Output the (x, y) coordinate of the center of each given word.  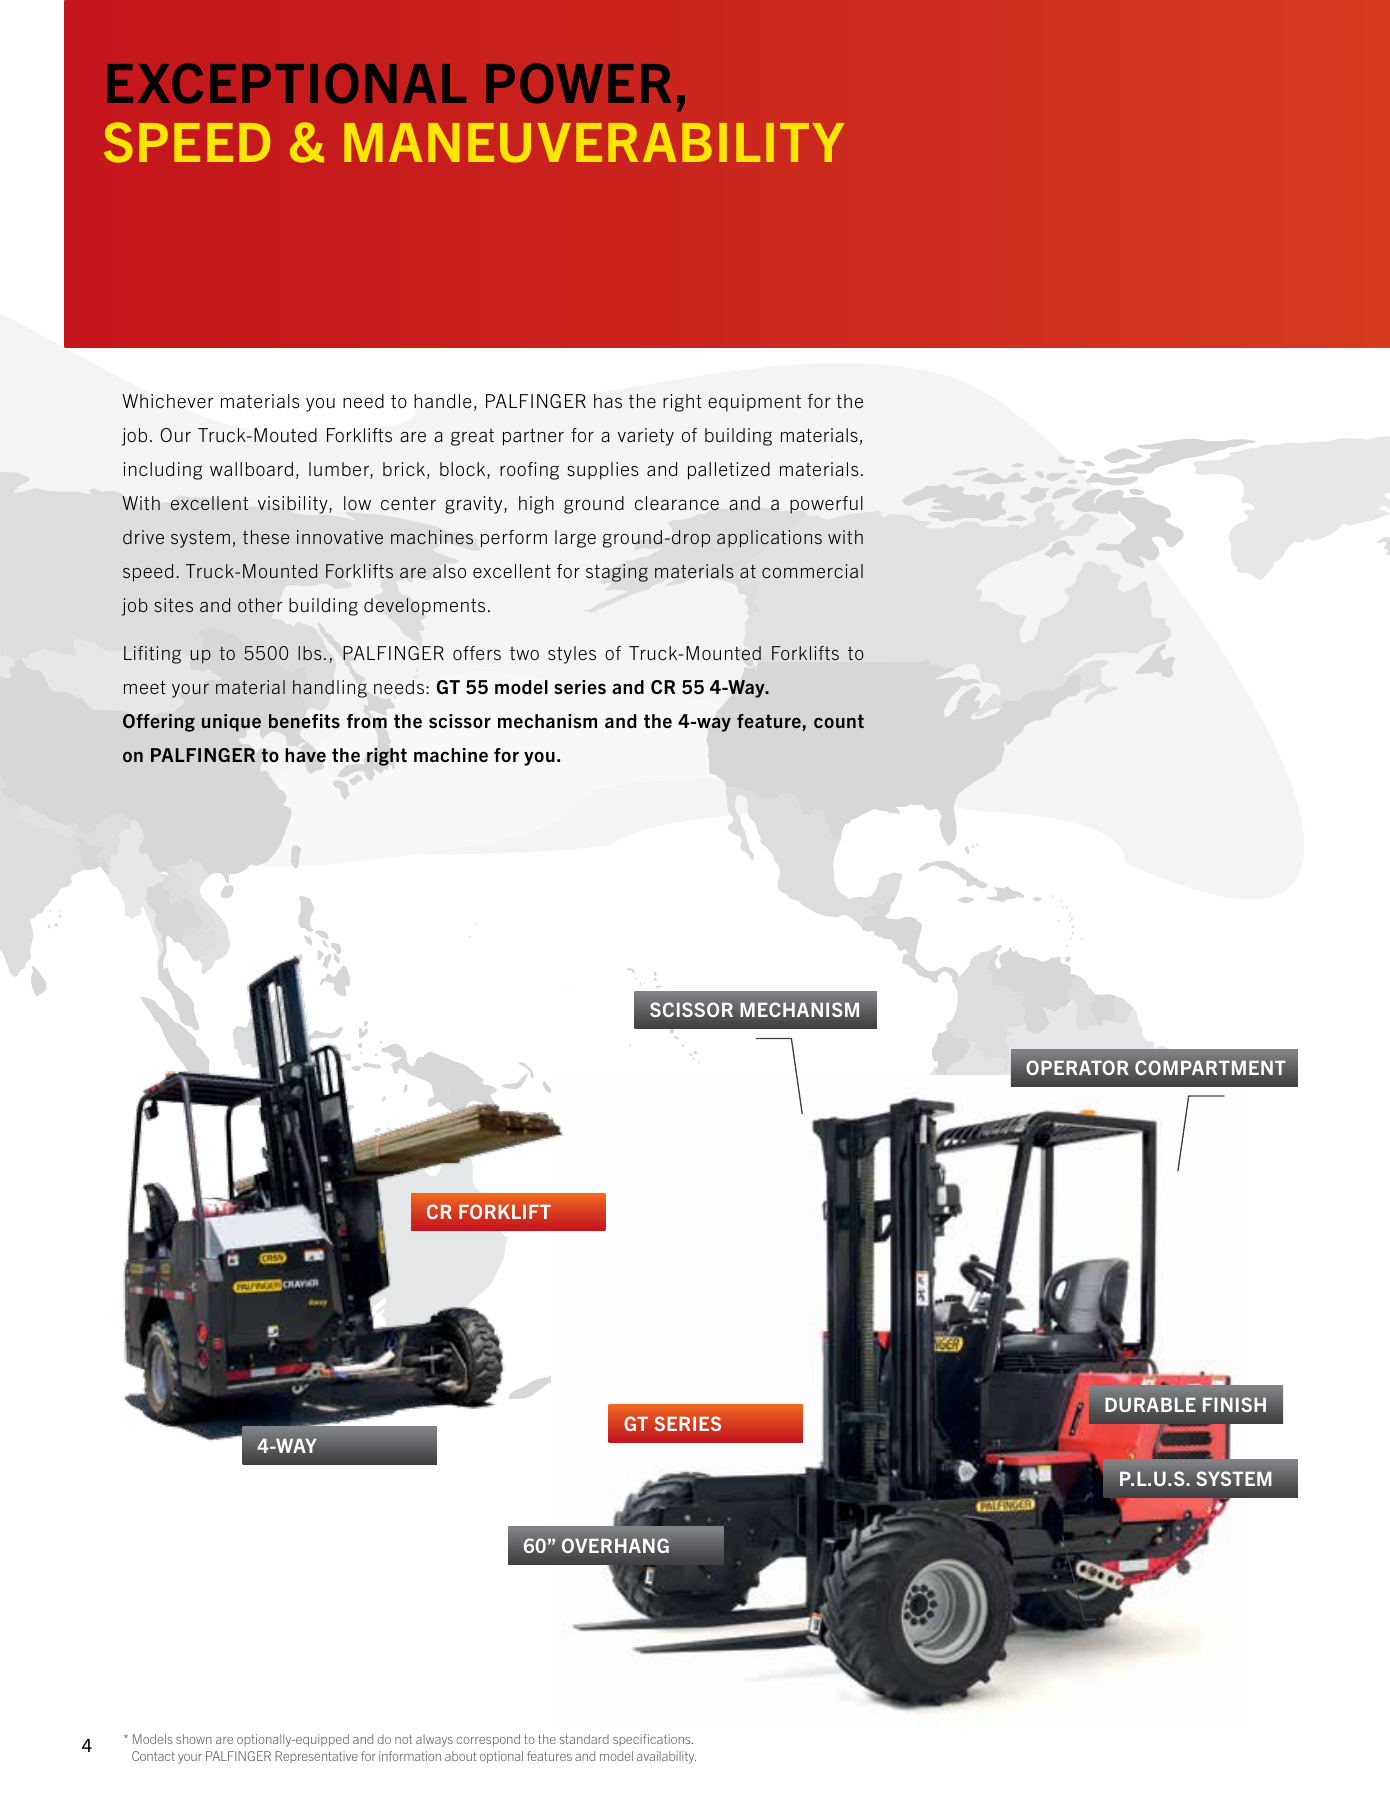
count (839, 721)
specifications (653, 1740)
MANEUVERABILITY (594, 142)
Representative (316, 1757)
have (305, 755)
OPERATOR (1077, 1067)
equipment (754, 403)
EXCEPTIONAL (286, 83)
